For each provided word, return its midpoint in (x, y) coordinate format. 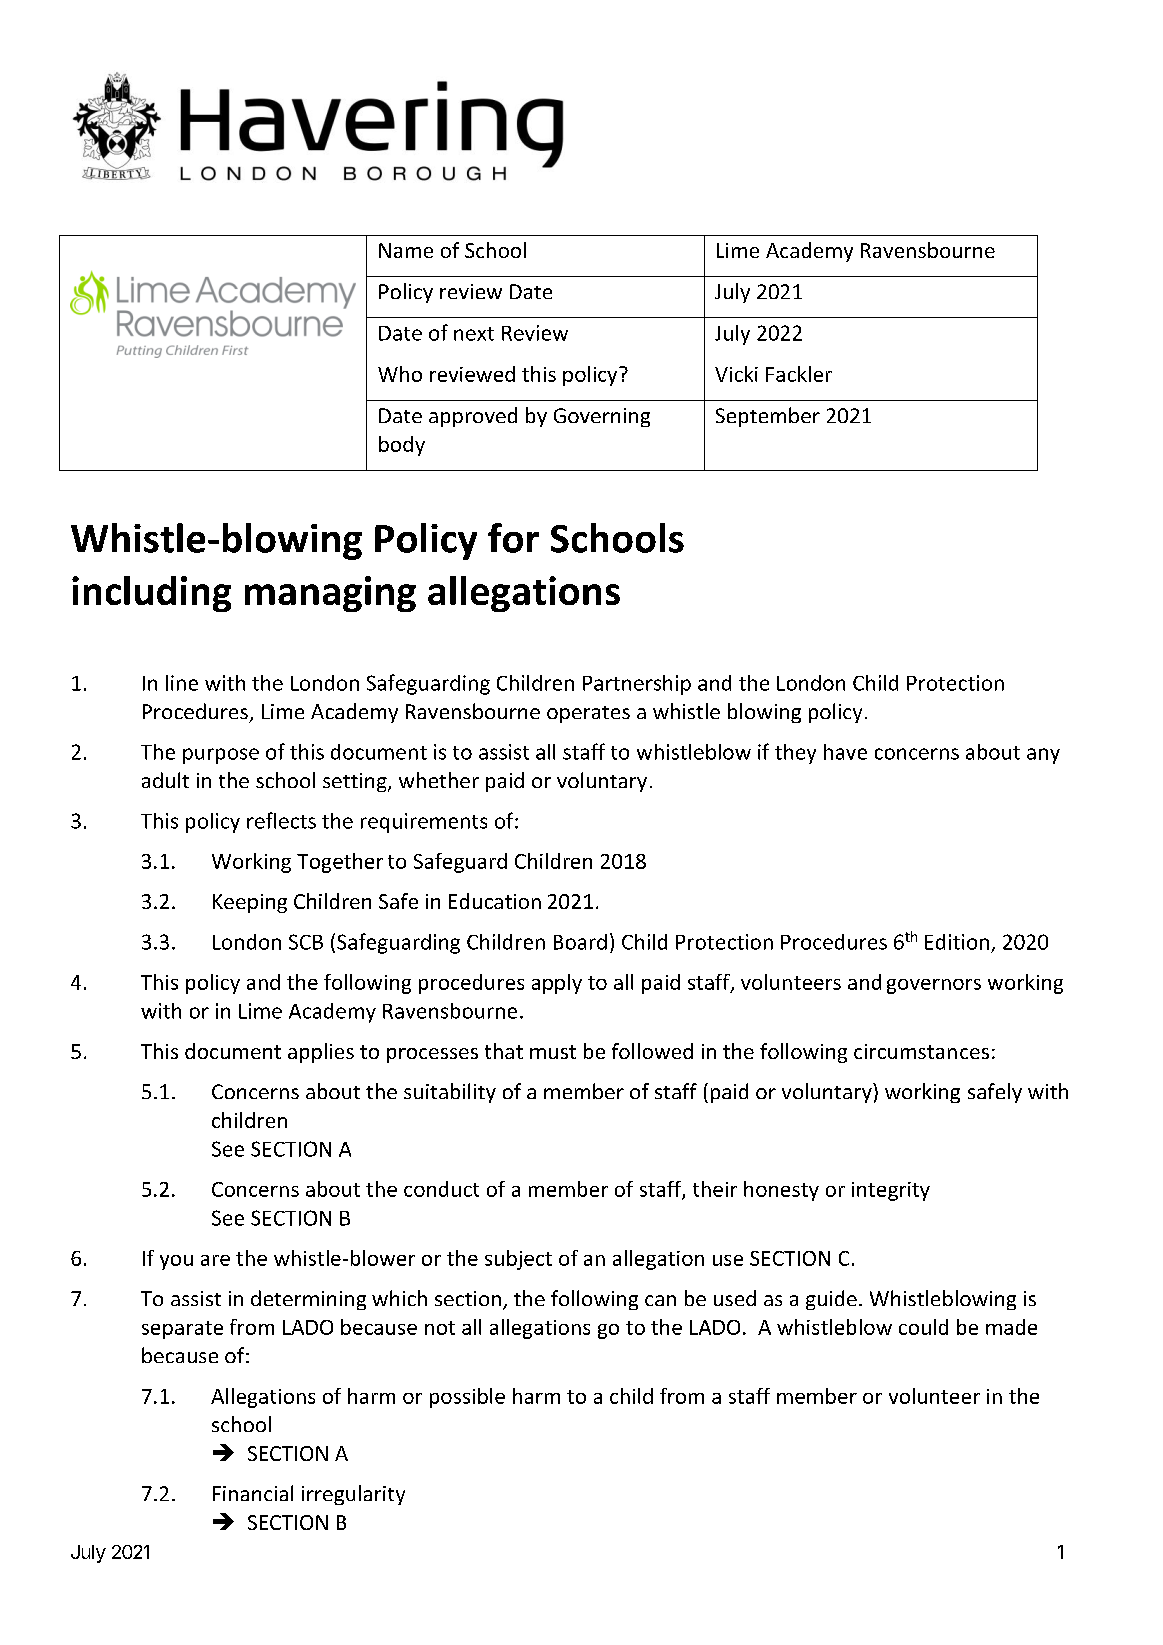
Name (406, 250)
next (474, 334)
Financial (253, 1493)
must (553, 1052)
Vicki (736, 374)
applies (321, 1053)
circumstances (921, 1051)
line (182, 683)
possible (467, 1398)
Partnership (637, 685)
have (845, 752)
